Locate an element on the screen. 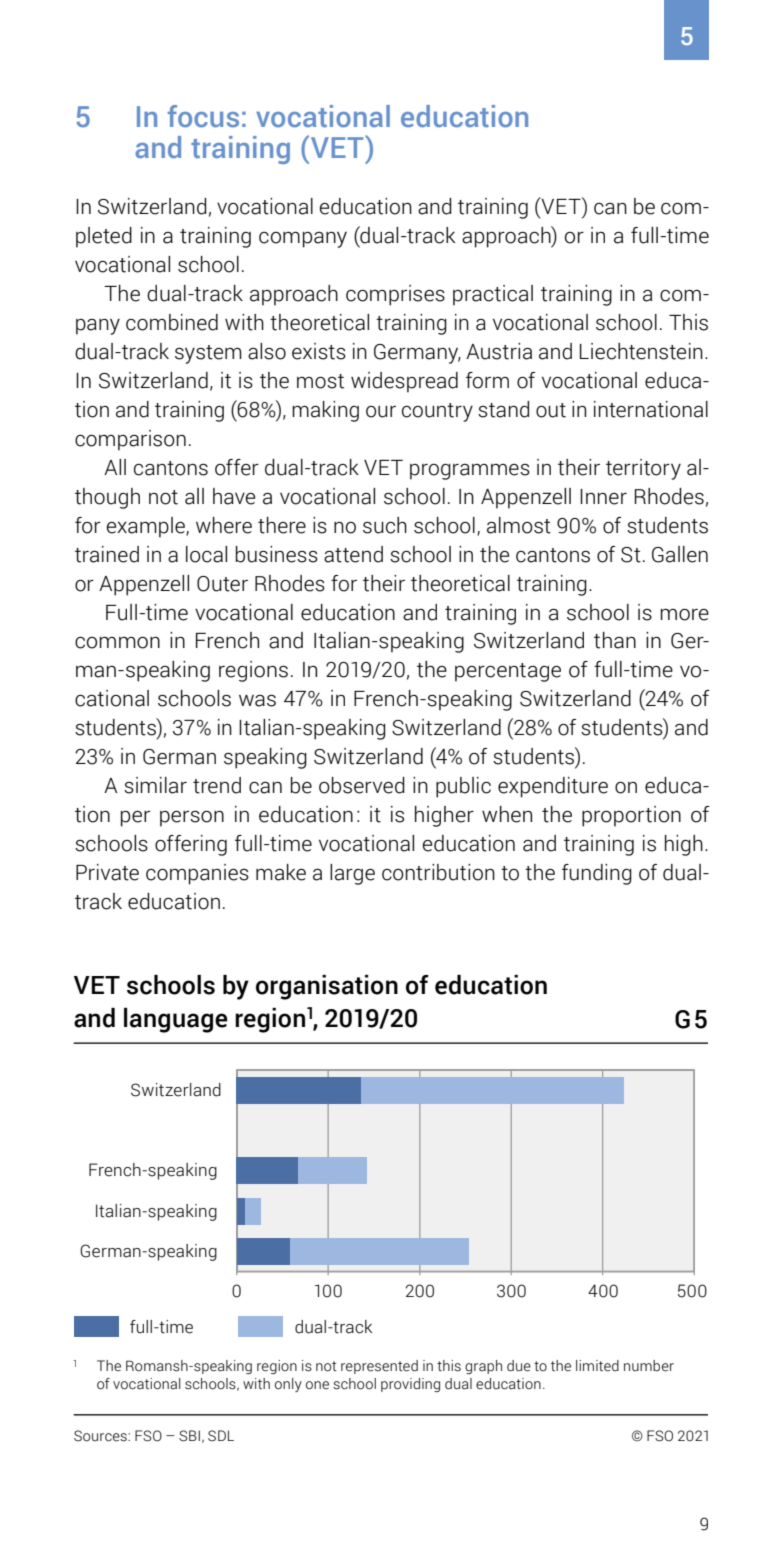 Image resolution: width=784 pixels, height=1568 pixels. than is located at coordinates (615, 640).
